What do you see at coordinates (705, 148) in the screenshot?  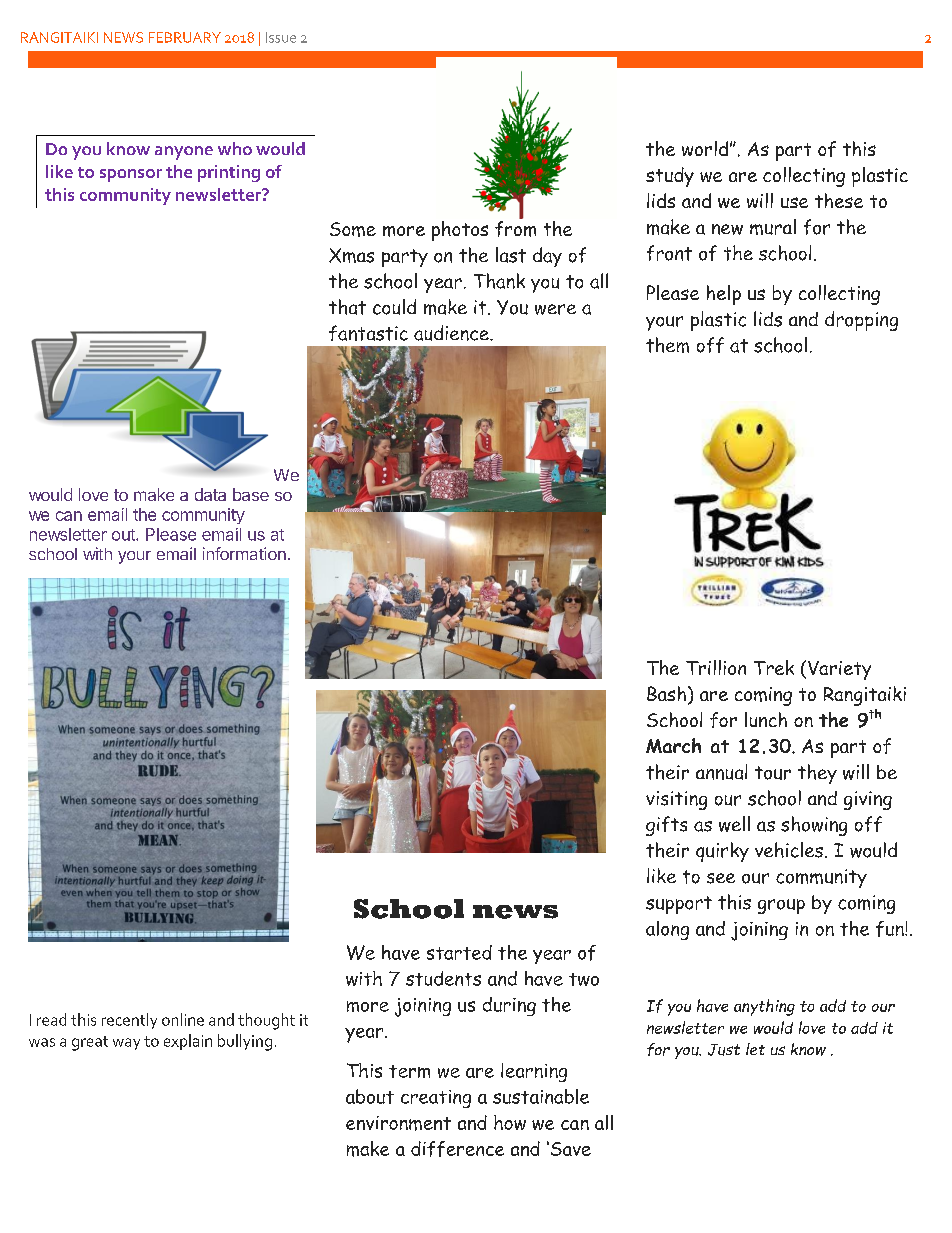 I see `world` at bounding box center [705, 148].
